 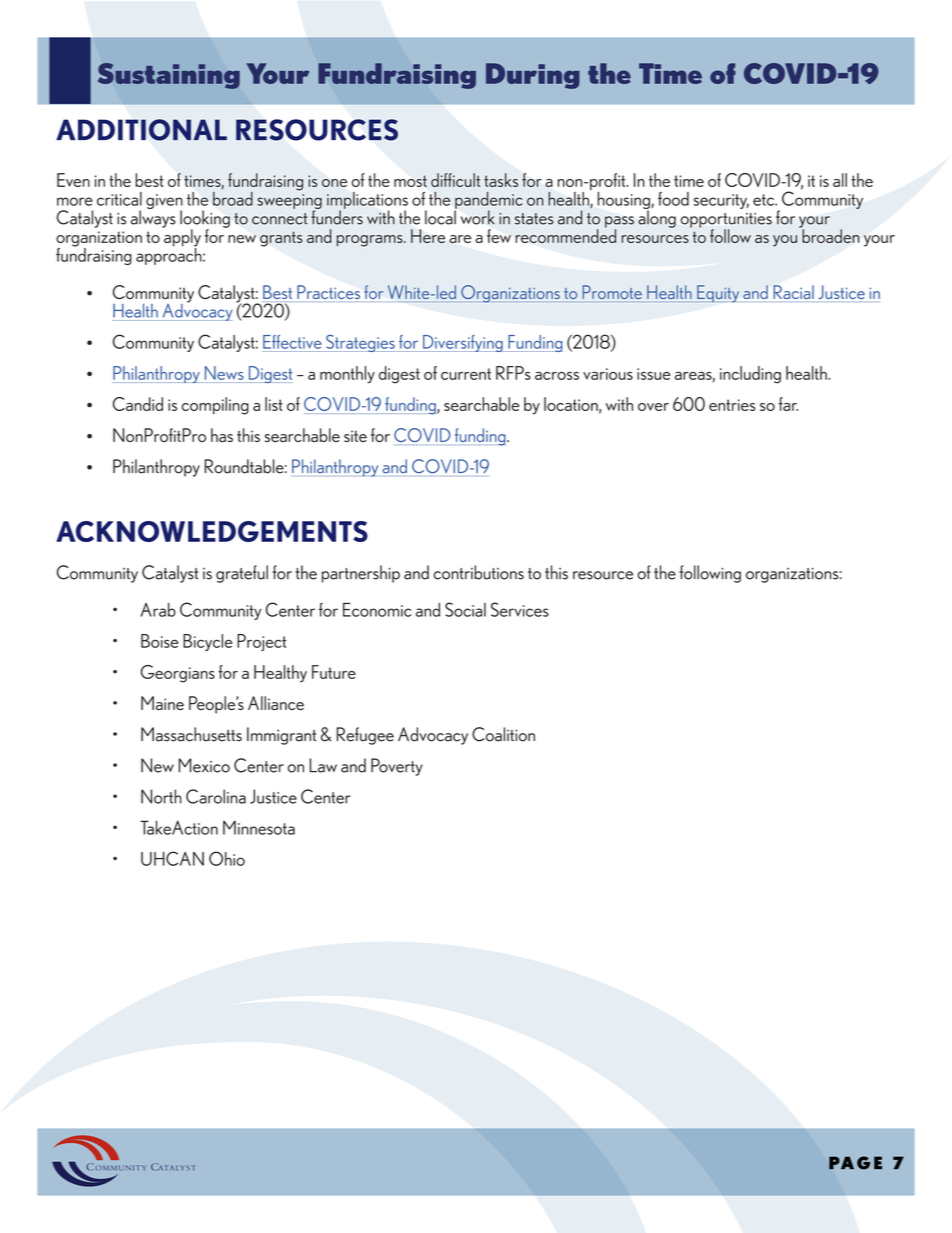 I want to click on During, so click(x=533, y=76).
